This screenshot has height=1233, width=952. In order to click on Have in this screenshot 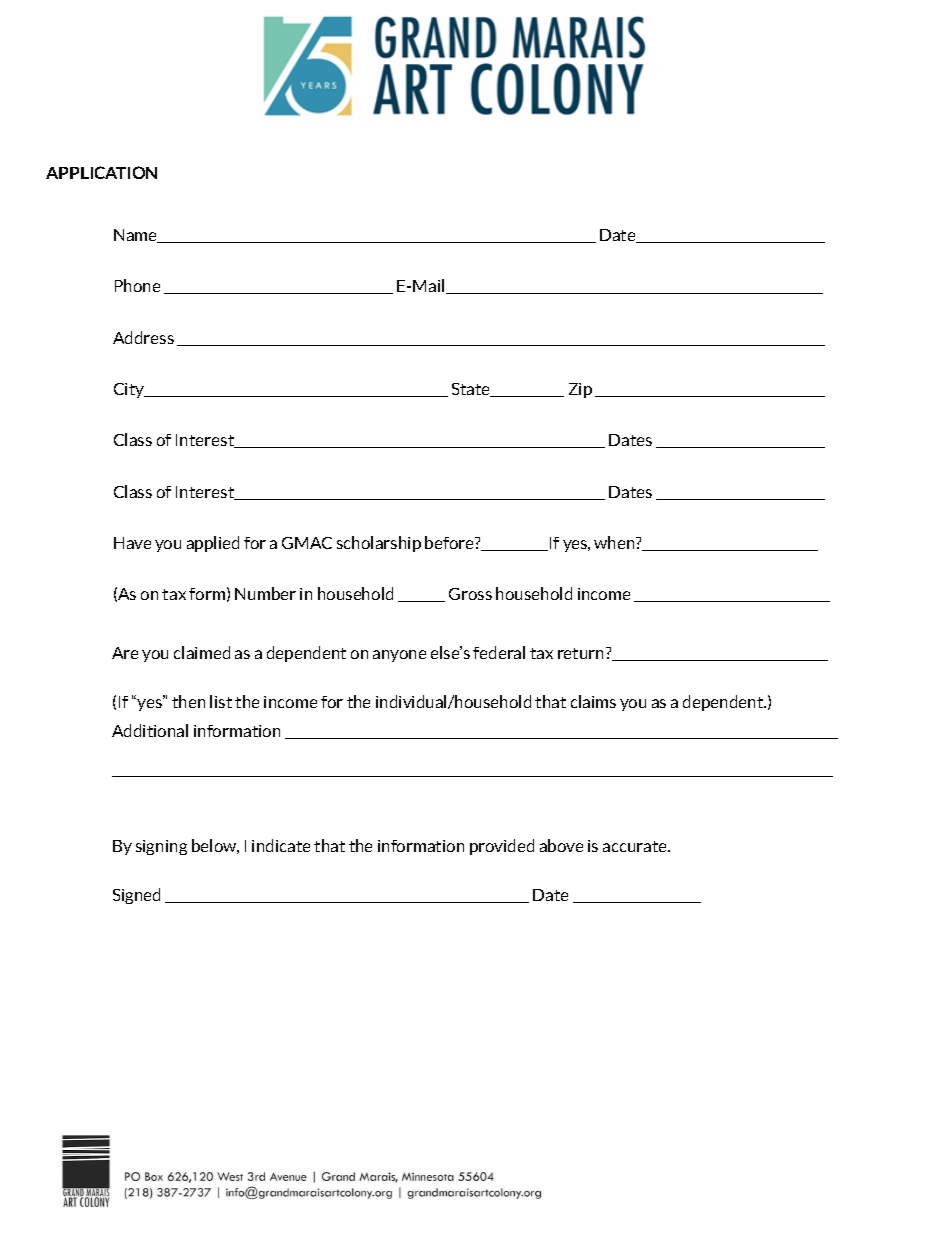, I will do `click(132, 543)`.
